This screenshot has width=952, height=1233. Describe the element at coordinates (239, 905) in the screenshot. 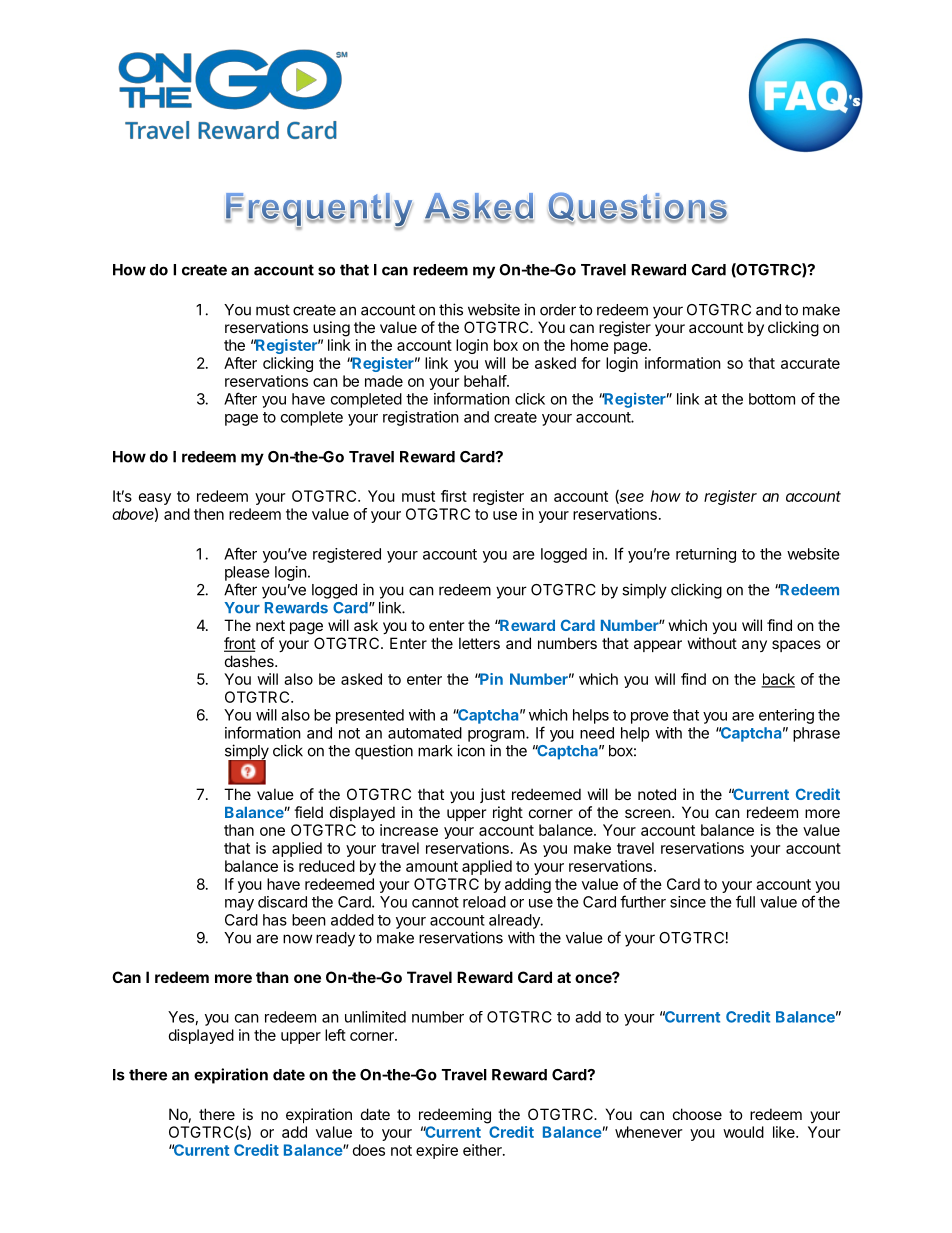

I see `may` at that location.
